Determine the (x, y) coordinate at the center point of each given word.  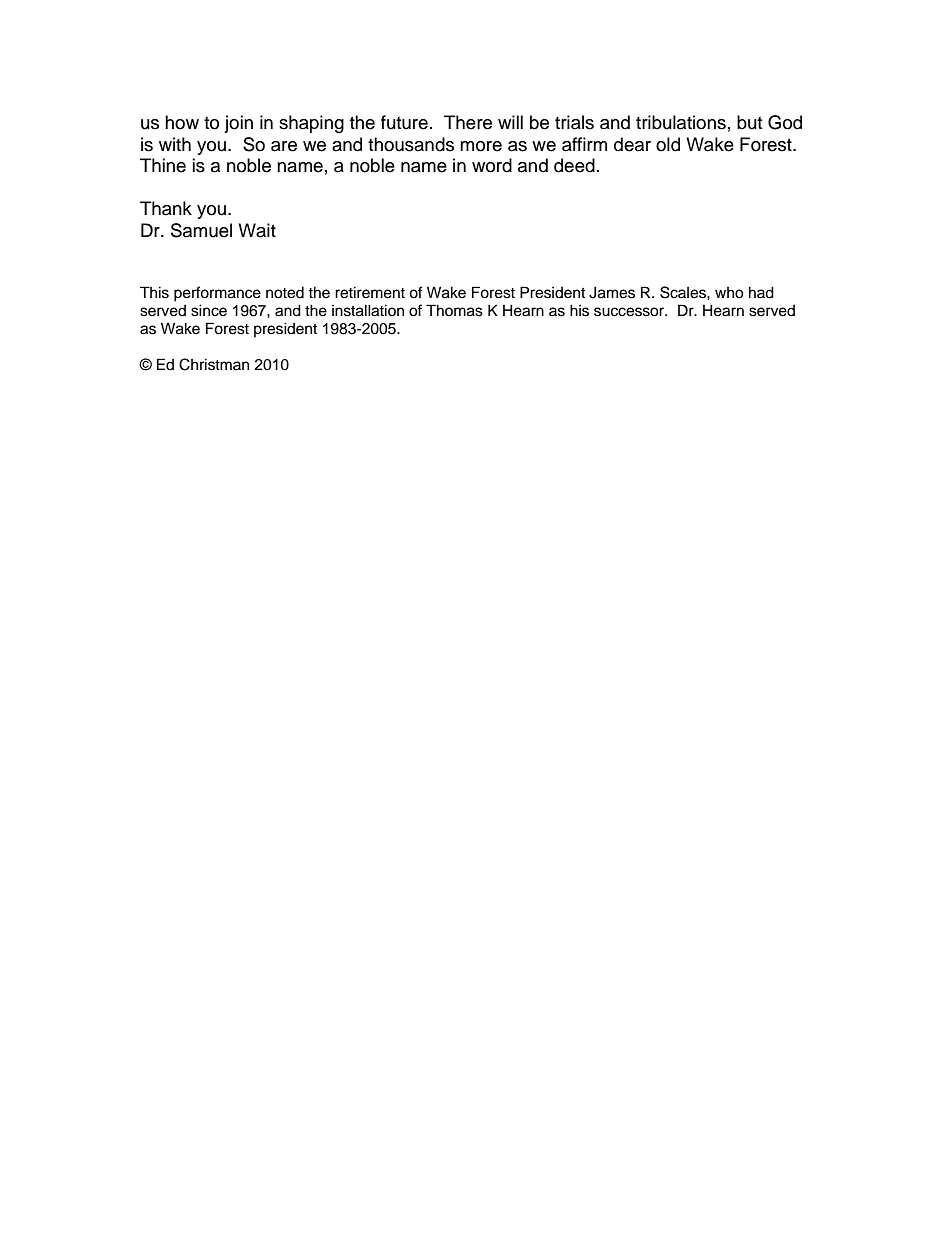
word (492, 165)
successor (630, 312)
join (238, 124)
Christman (214, 364)
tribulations (681, 122)
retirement (370, 292)
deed (574, 165)
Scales (684, 292)
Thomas (454, 310)
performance (217, 294)
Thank (166, 208)
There (468, 122)
